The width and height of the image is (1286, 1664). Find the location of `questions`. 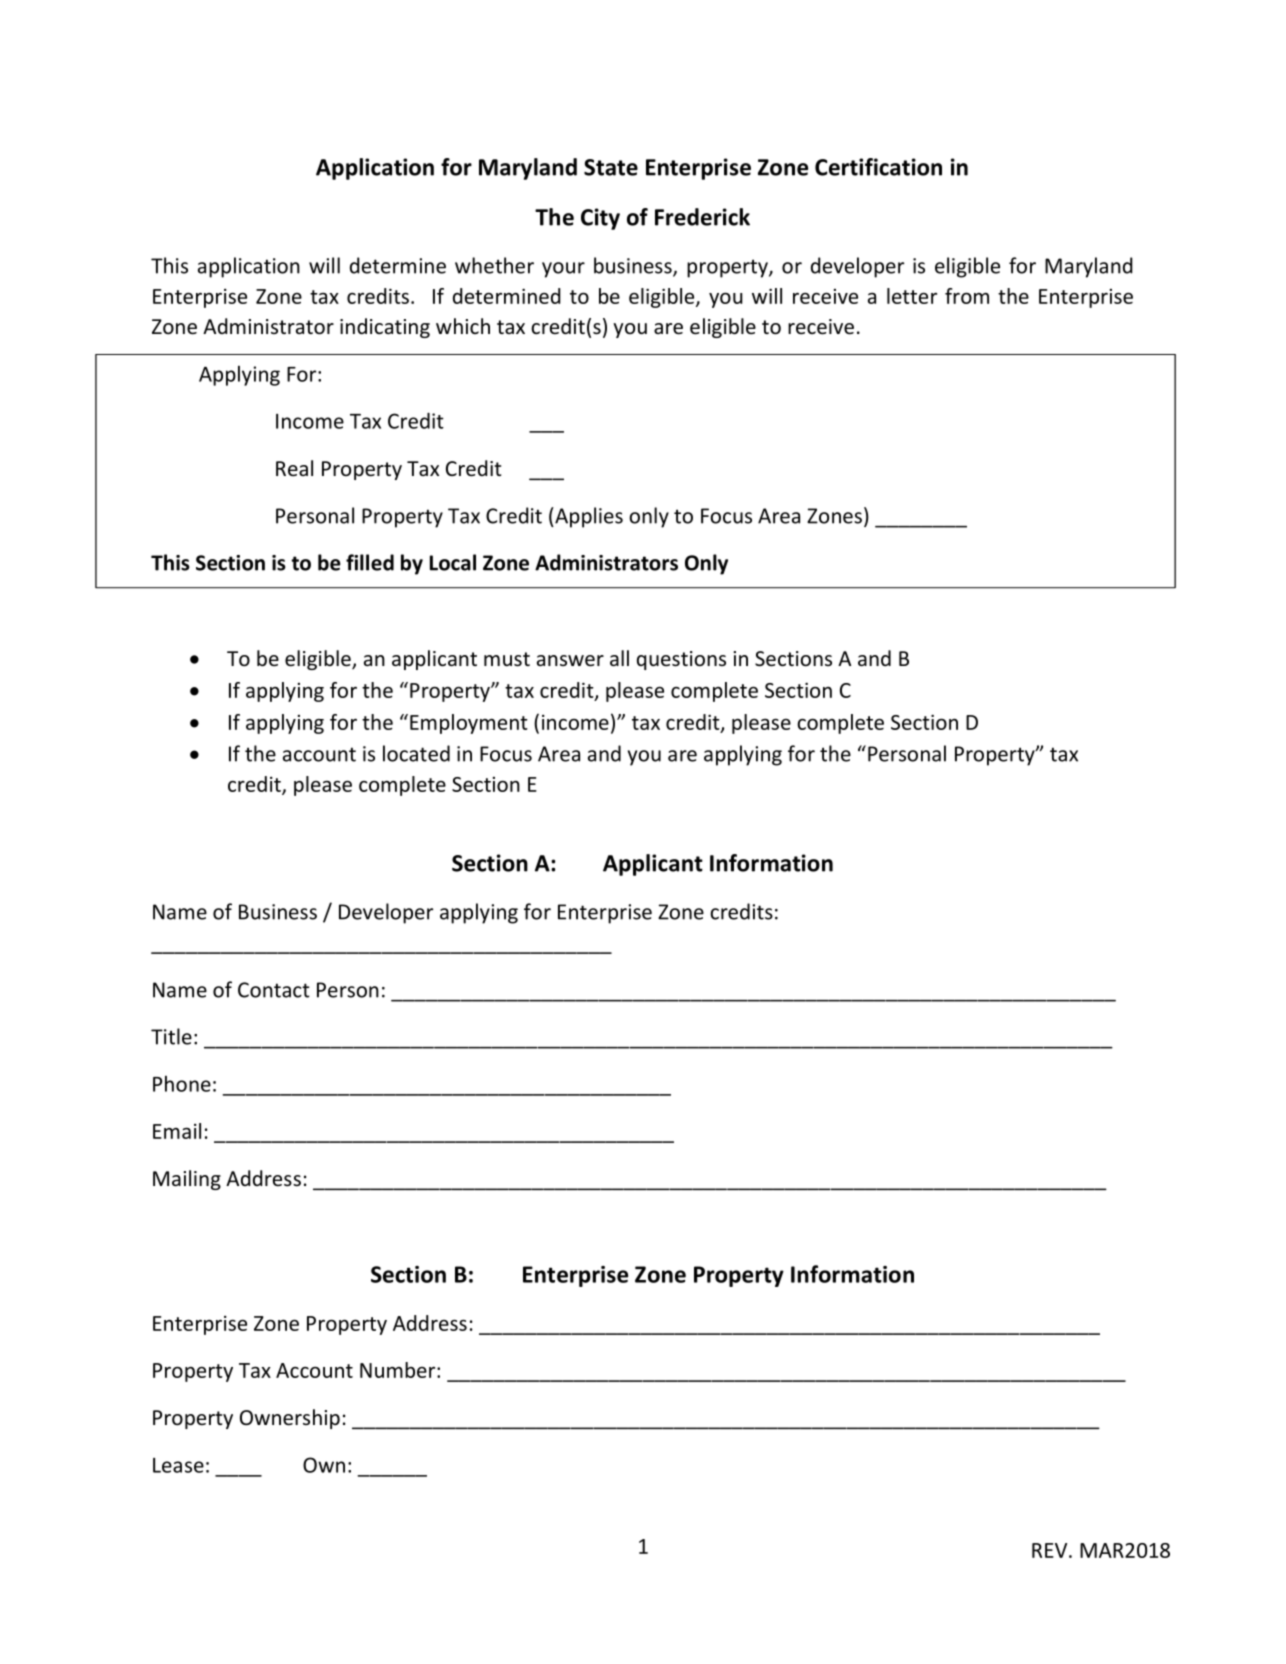

questions is located at coordinates (681, 660).
